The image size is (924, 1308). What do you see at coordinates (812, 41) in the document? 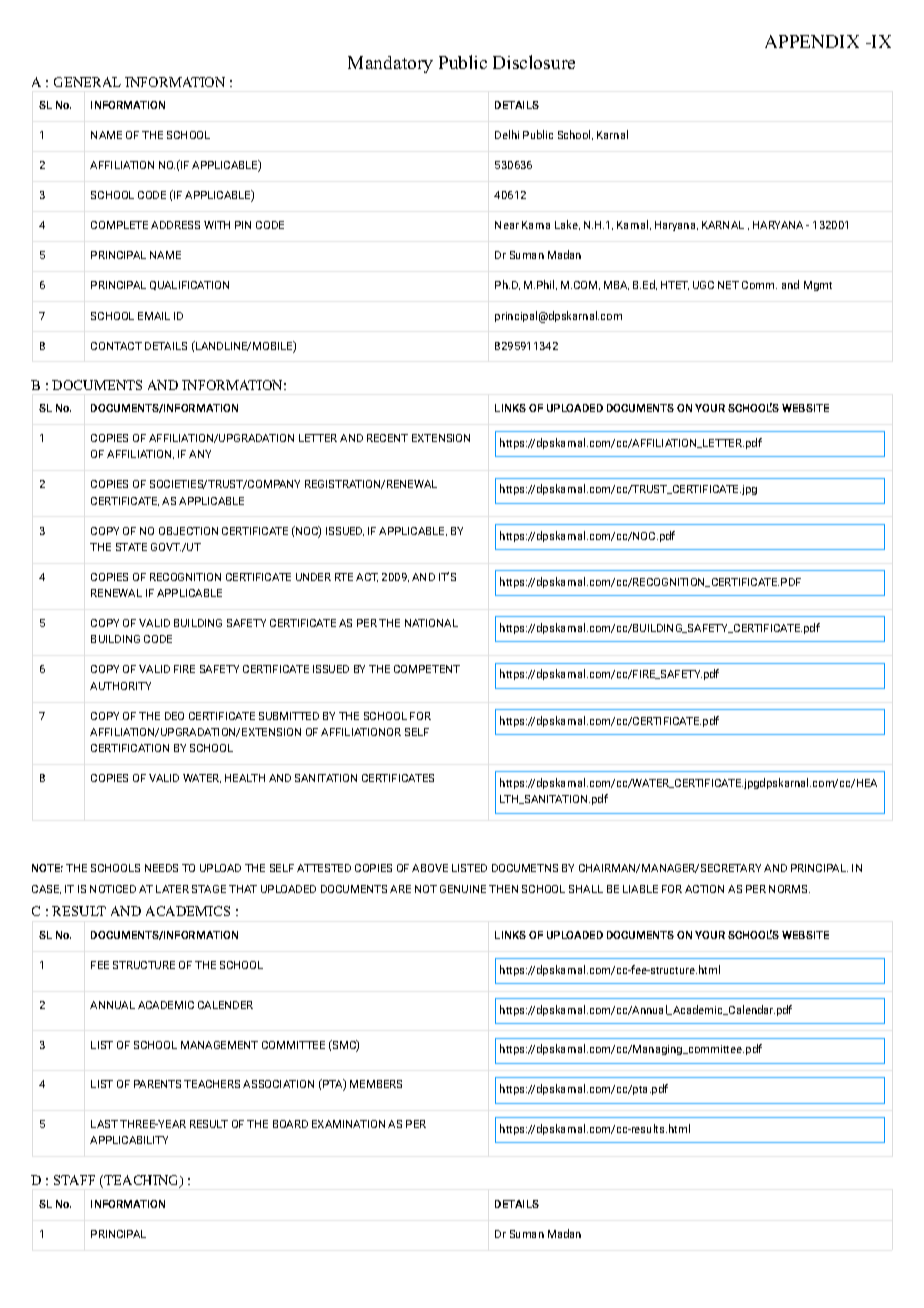
I see `APPENDIX` at bounding box center [812, 41].
